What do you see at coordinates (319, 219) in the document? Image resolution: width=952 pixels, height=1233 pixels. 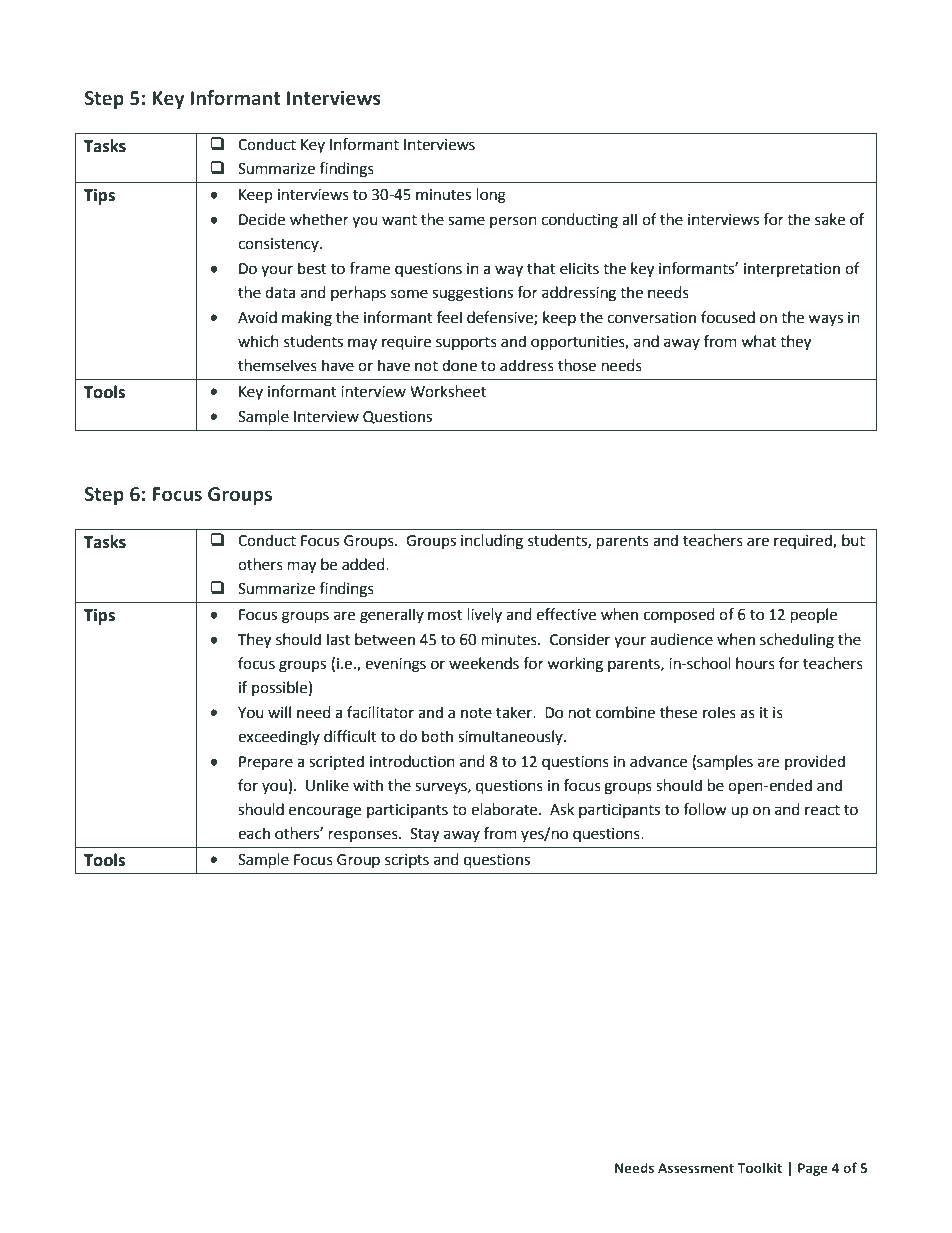 I see `whether` at bounding box center [319, 219].
